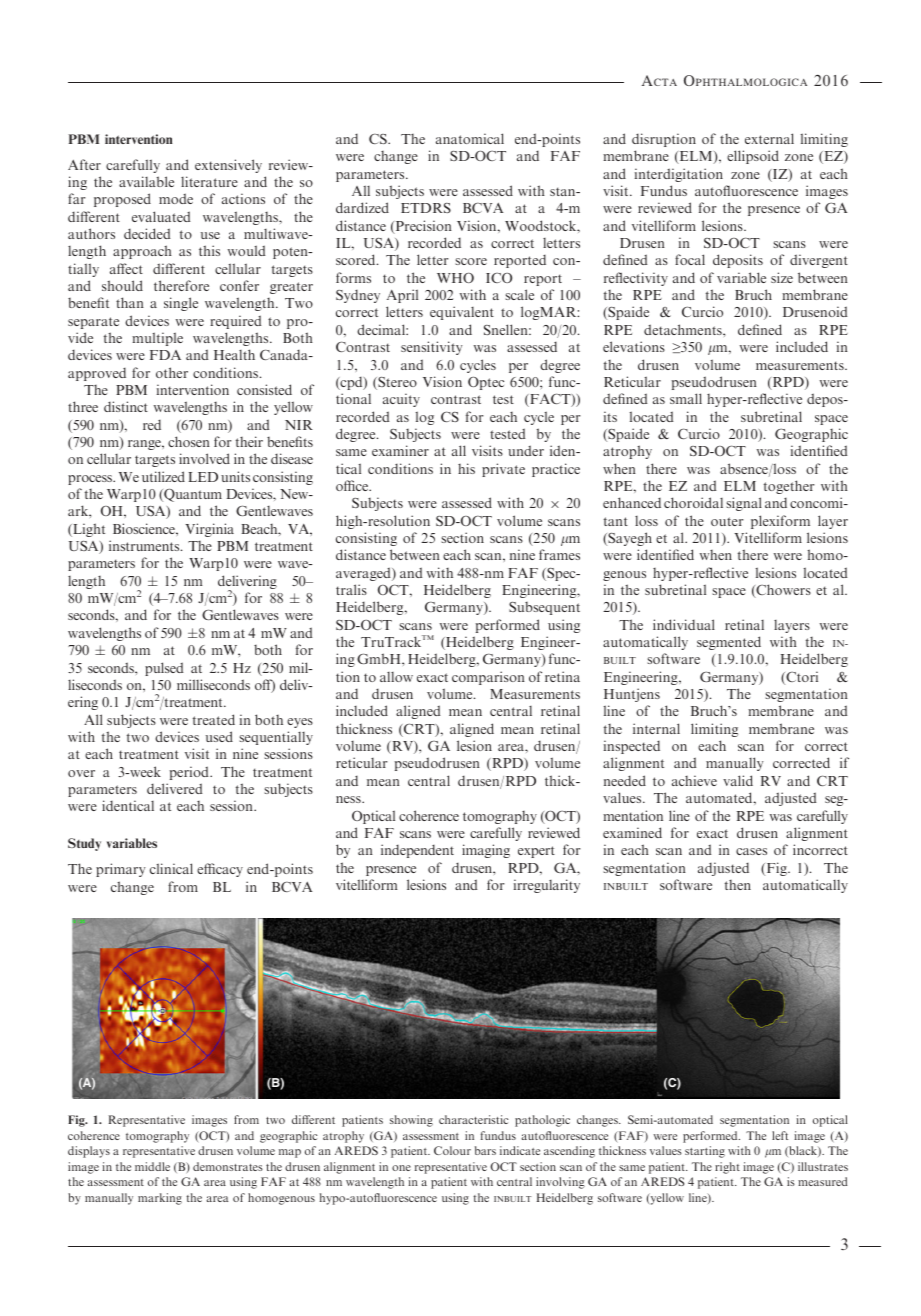  Describe the element at coordinates (163, 476) in the image. I see `utilized` at that location.
